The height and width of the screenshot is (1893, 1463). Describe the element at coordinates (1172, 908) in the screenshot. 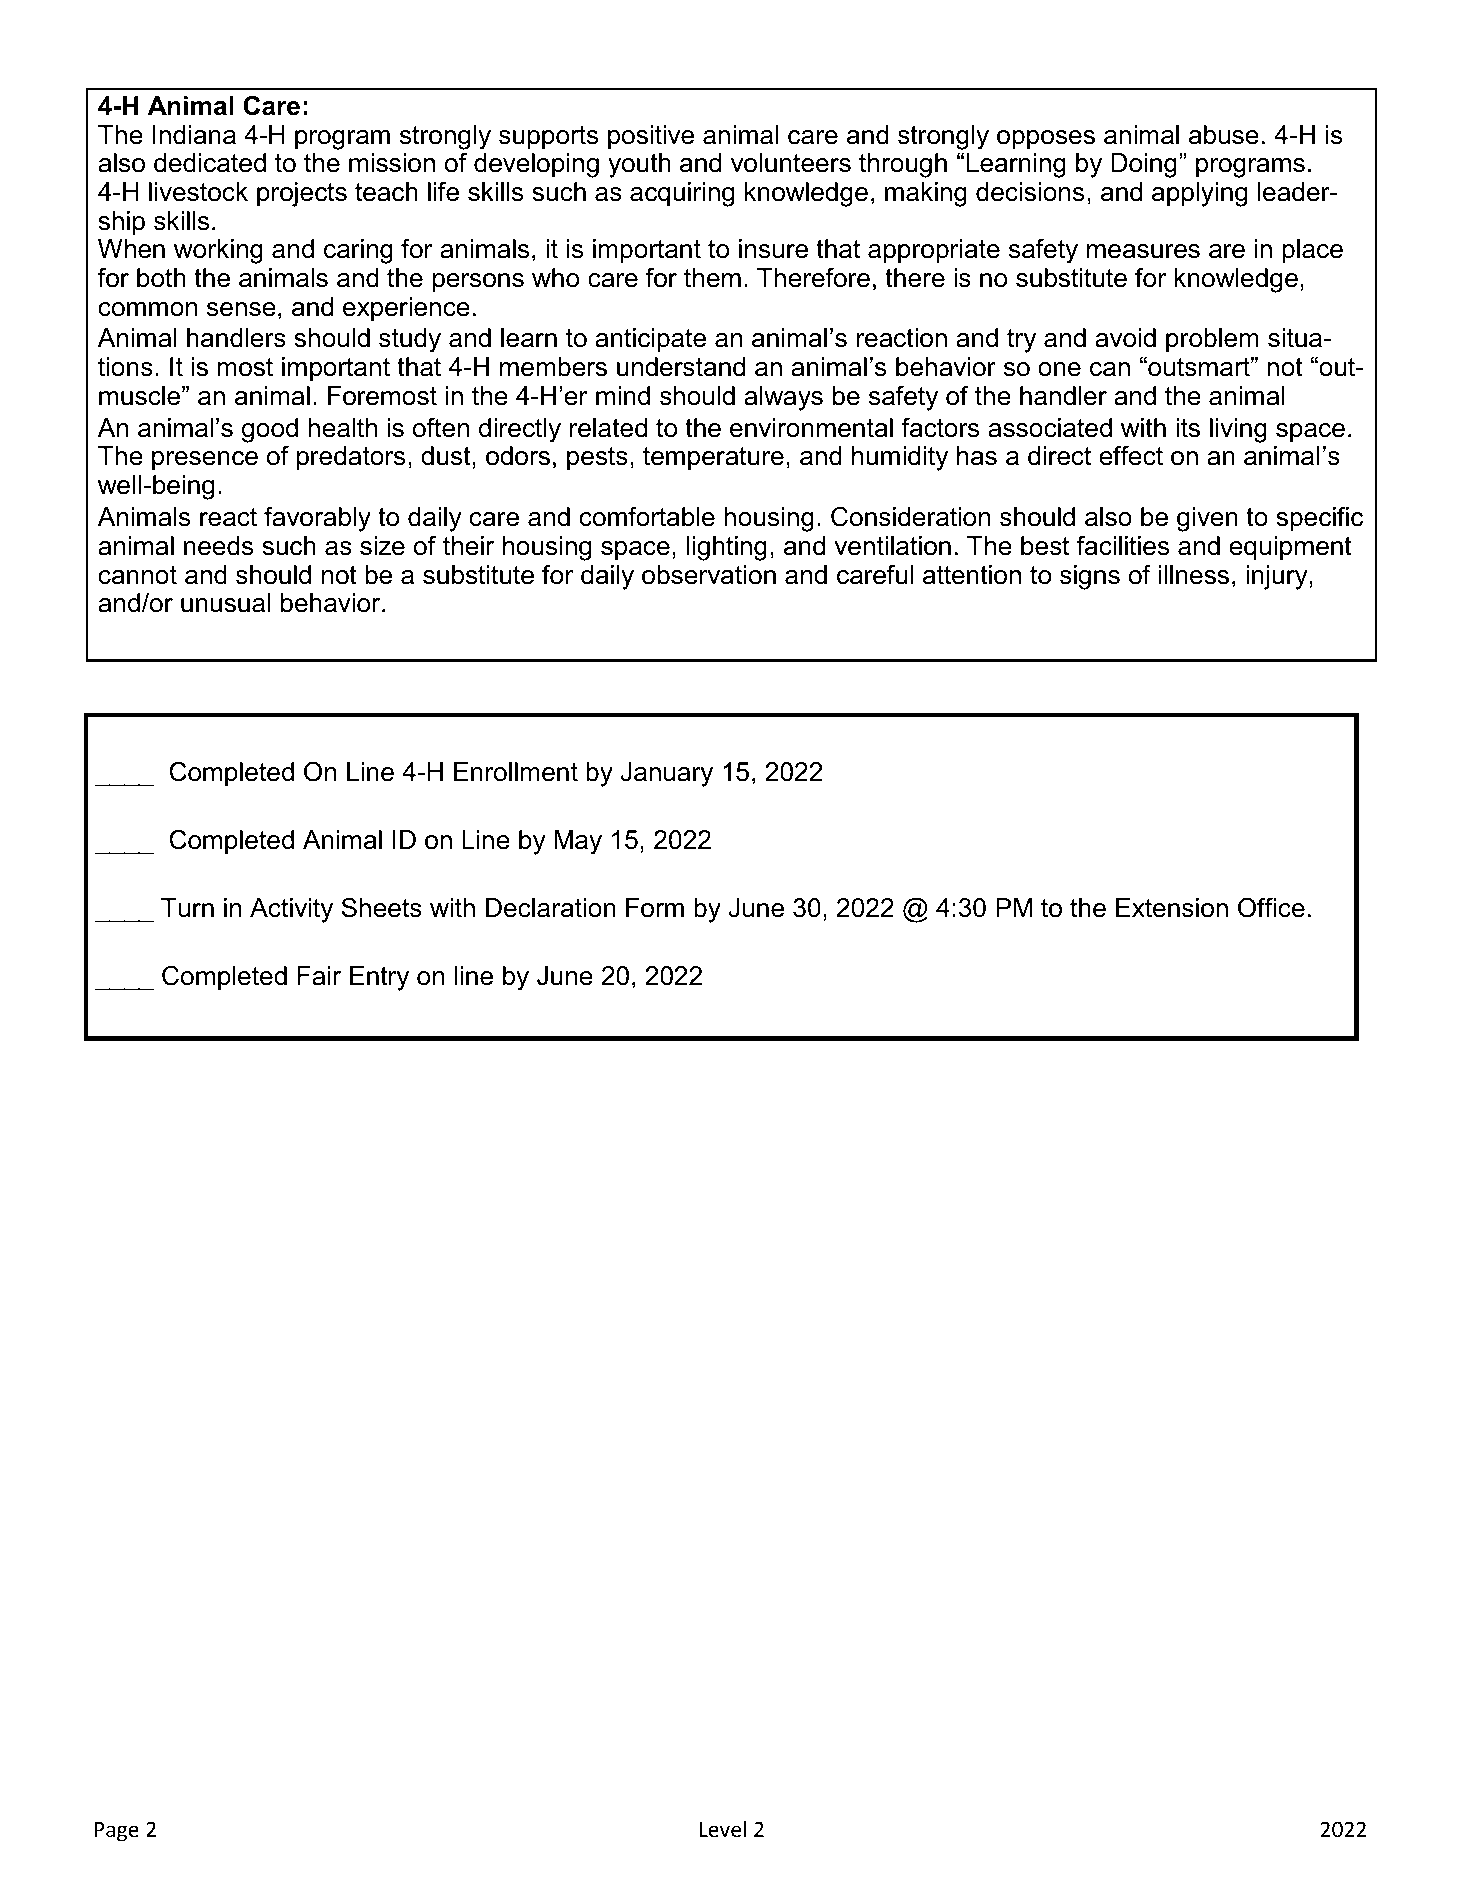

I see `Extension` at that location.
